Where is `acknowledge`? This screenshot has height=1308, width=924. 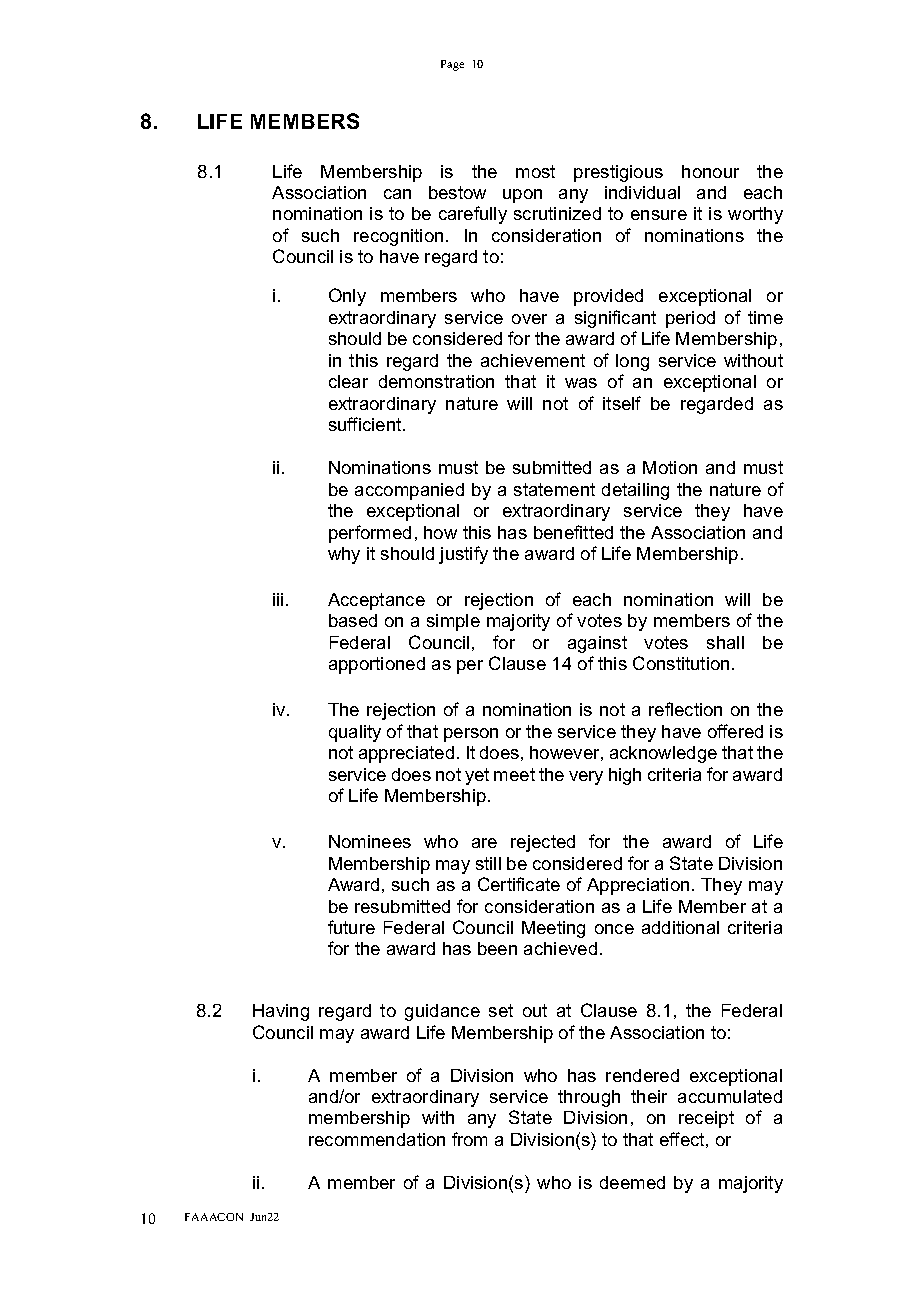 acknowledge is located at coordinates (663, 754).
